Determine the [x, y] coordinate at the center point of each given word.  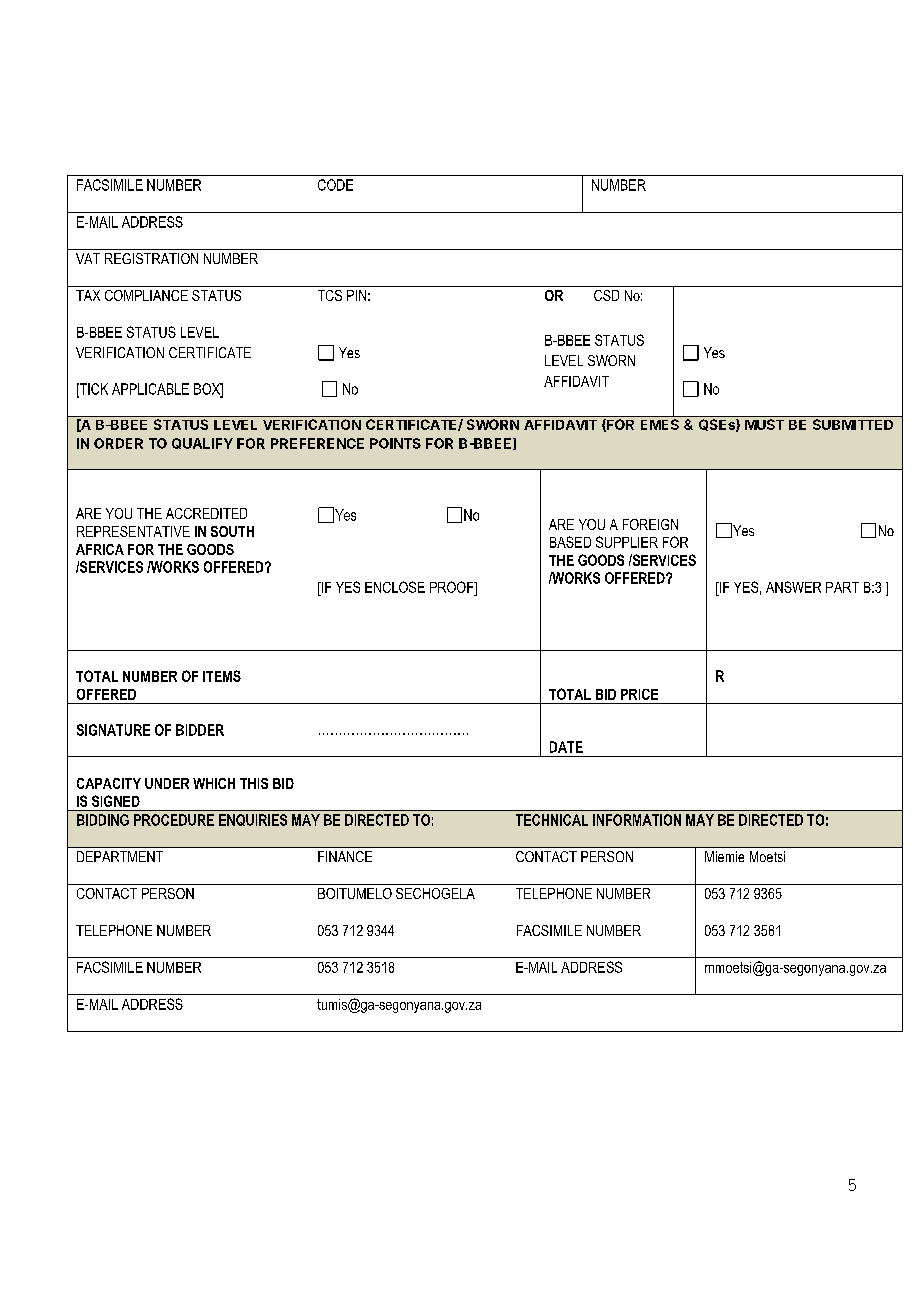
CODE [335, 185]
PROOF [453, 587]
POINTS [395, 443]
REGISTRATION [151, 258]
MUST [764, 424]
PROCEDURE [174, 820]
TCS [330, 295]
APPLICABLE [150, 389]
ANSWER [793, 587]
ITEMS [222, 676]
